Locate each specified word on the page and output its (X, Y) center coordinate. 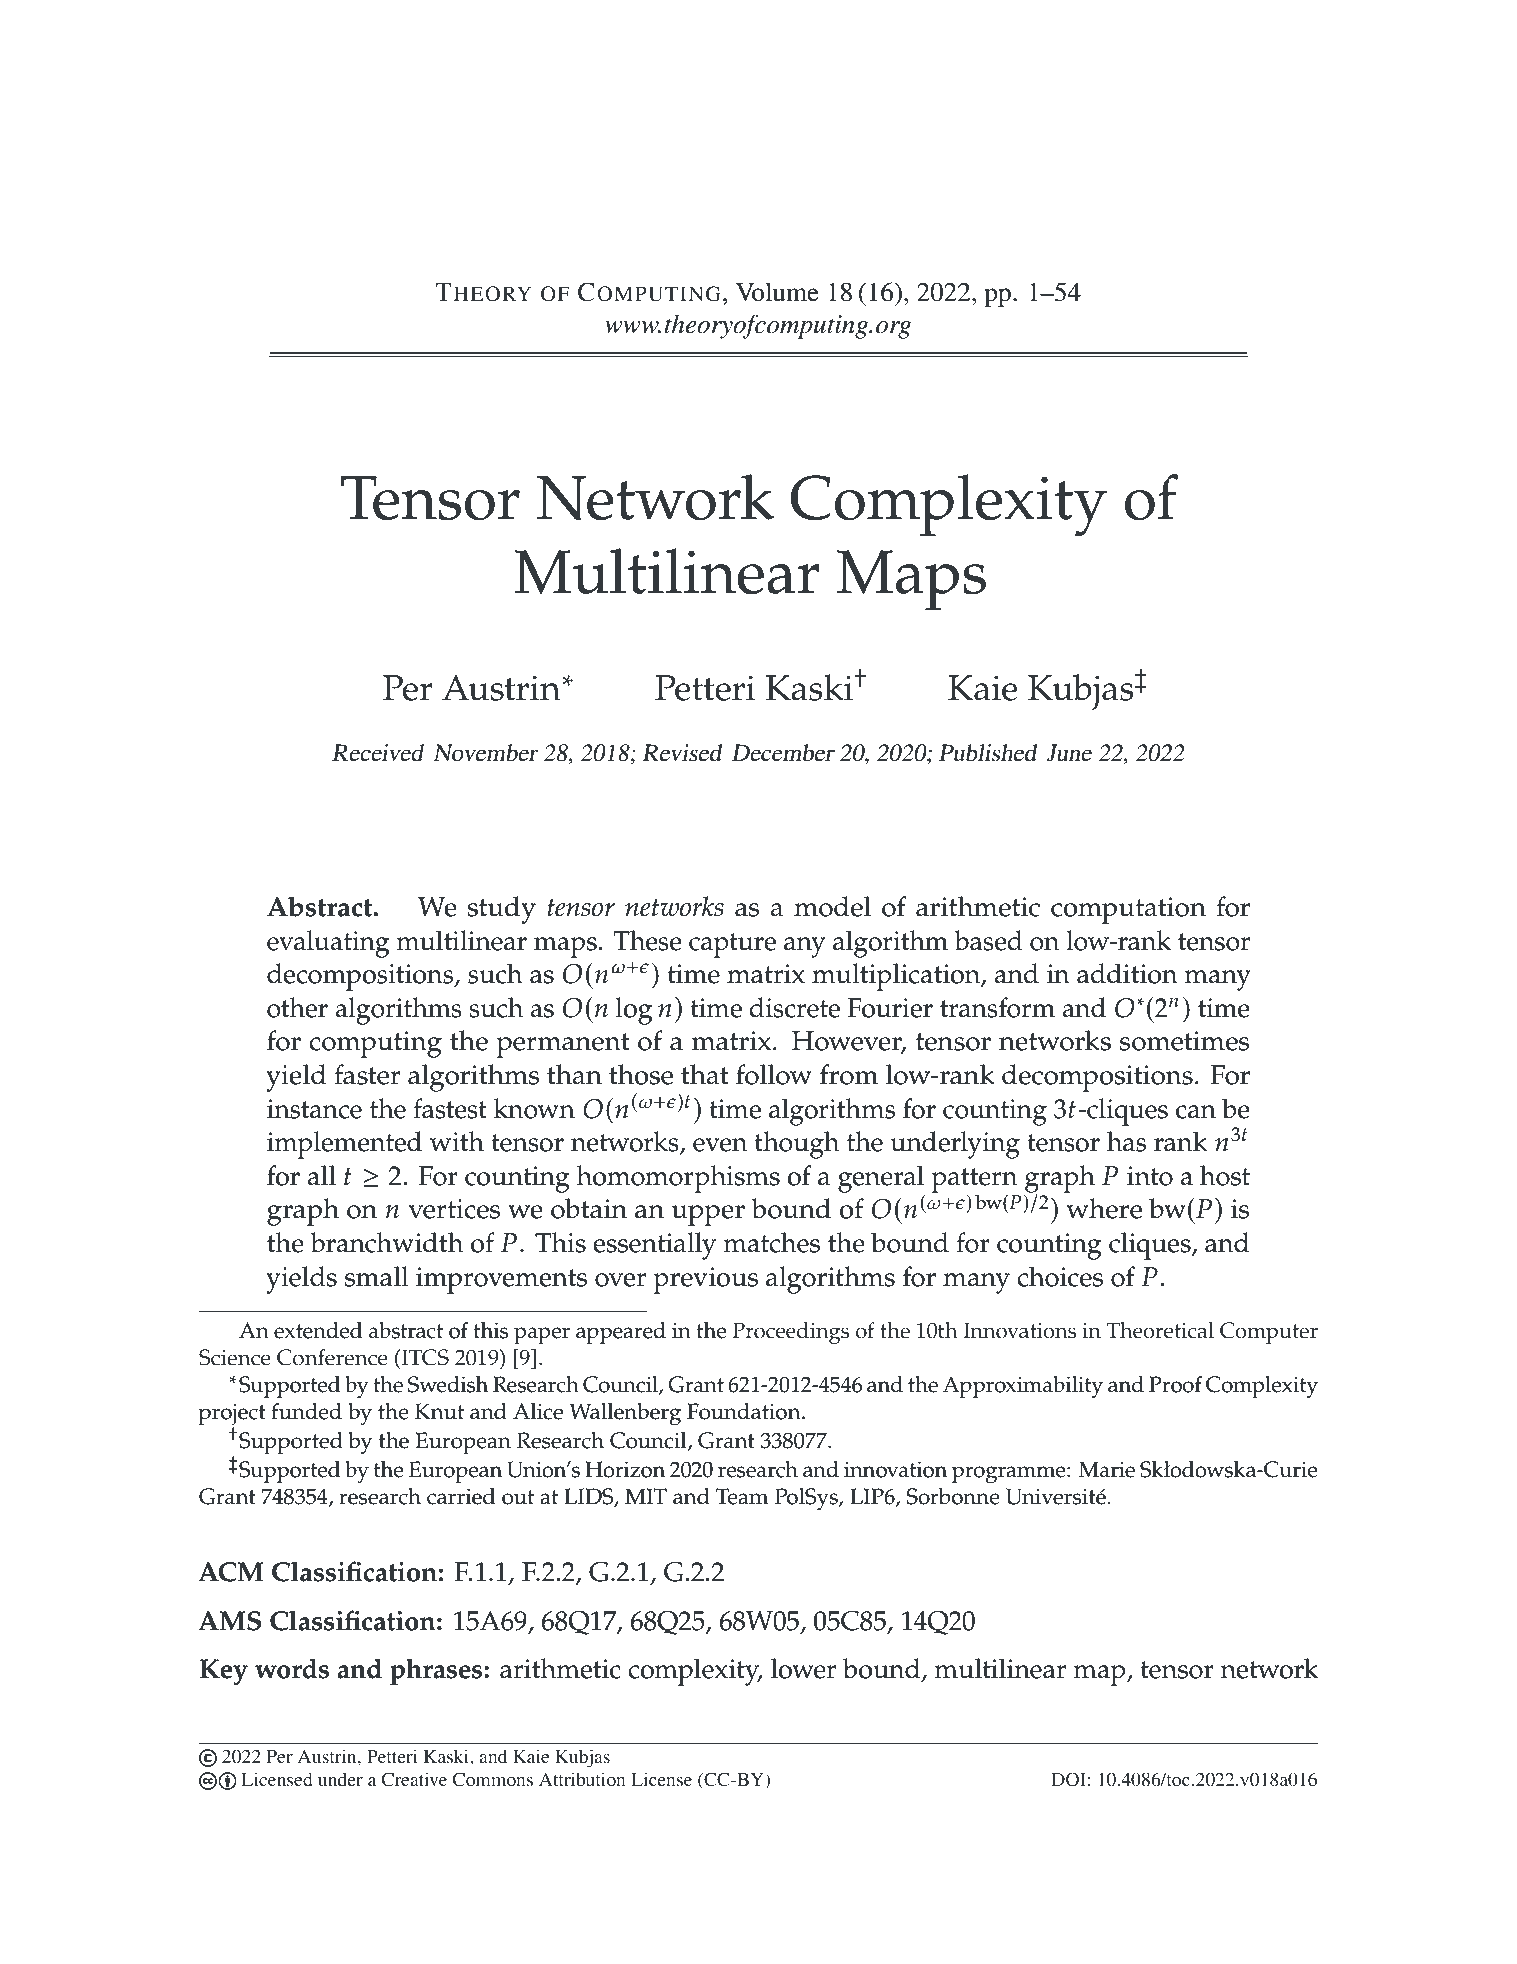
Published (988, 753)
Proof (1175, 1384)
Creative (414, 1779)
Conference (332, 1357)
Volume (777, 292)
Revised (682, 753)
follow (774, 1074)
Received (378, 753)
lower (803, 1668)
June (1069, 753)
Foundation (745, 1411)
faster (367, 1074)
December (783, 753)
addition (1127, 973)
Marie (1107, 1469)
